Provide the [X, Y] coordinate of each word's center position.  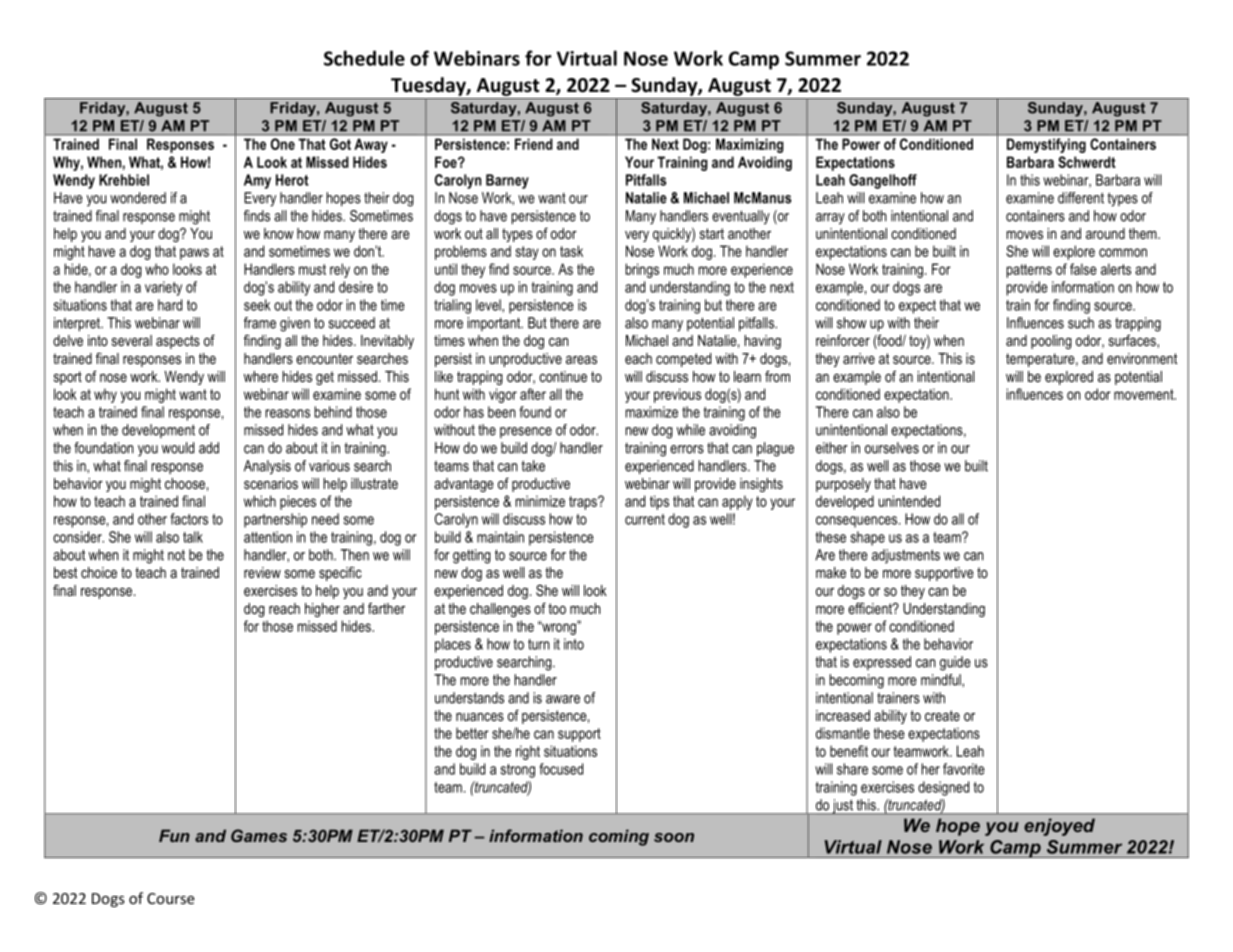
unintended [909, 501]
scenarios [271, 483]
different [1081, 198]
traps [584, 503]
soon [674, 837]
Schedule [364, 58]
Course [171, 898]
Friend [533, 144]
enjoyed [1059, 827]
